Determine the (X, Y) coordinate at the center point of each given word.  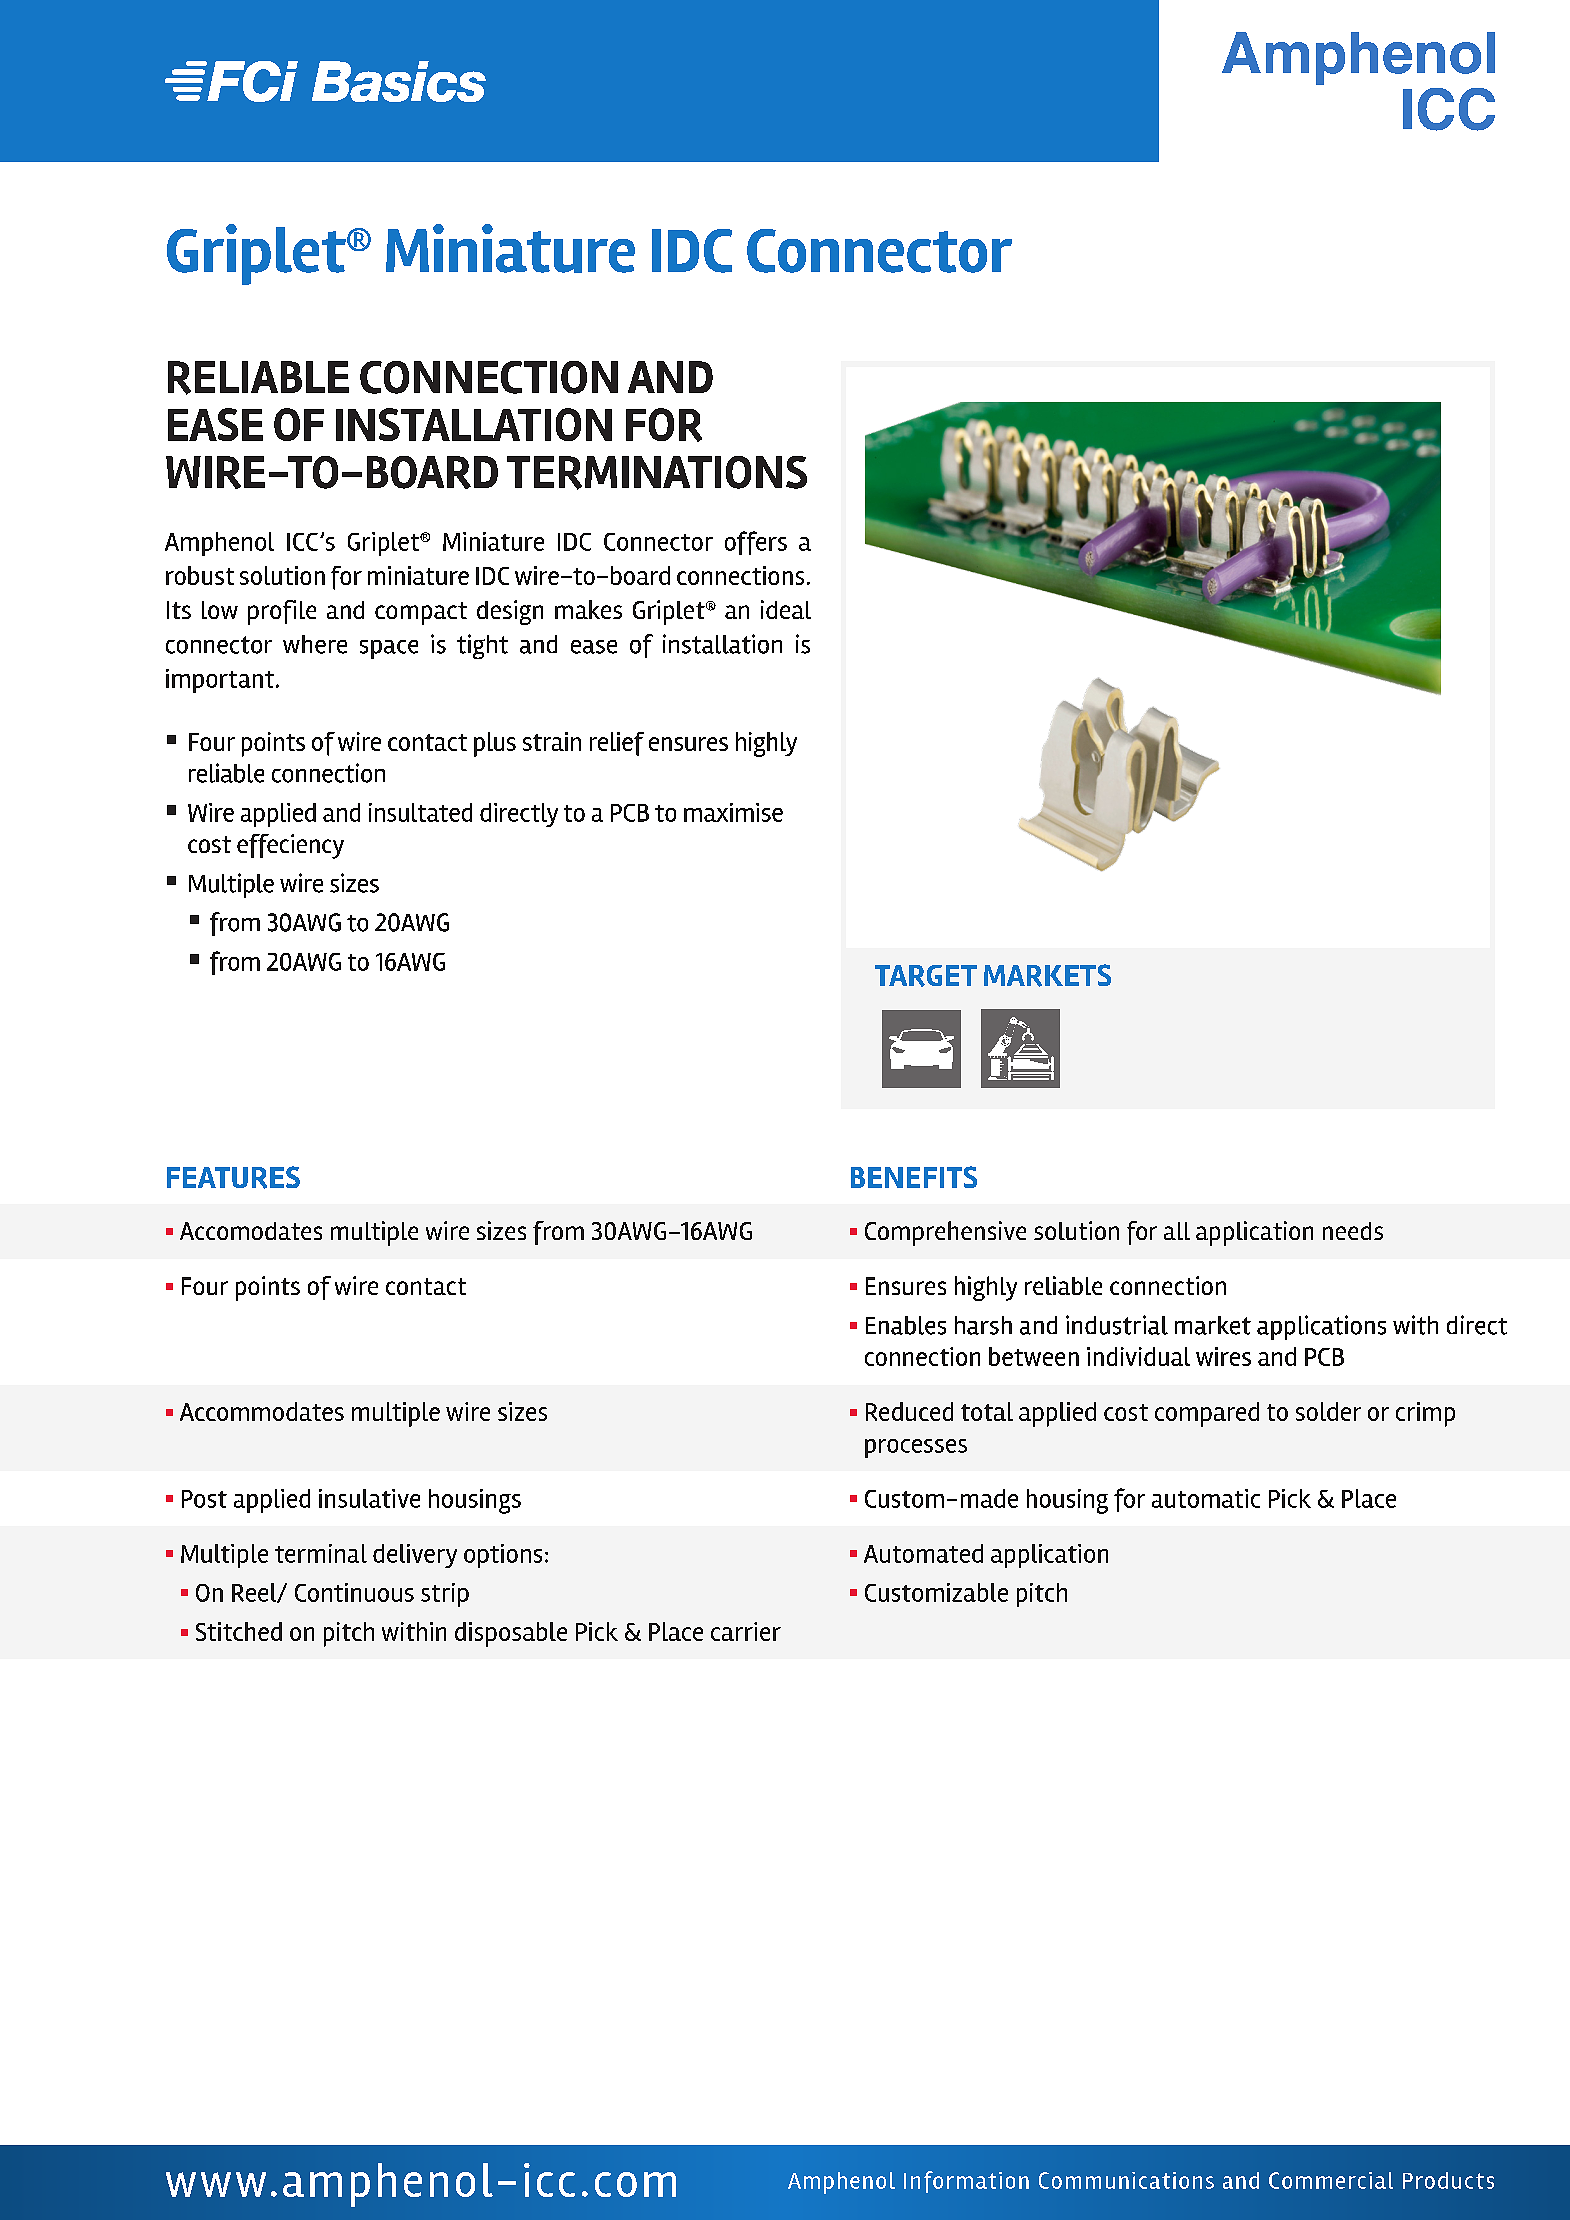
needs (1353, 1231)
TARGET (926, 976)
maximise (733, 812)
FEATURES (233, 1177)
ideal (786, 609)
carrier (746, 1631)
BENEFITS (914, 1177)
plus (495, 744)
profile (282, 612)
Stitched (239, 1631)
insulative (369, 1498)
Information (966, 2182)
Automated (923, 1553)
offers (756, 543)
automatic (1206, 1498)
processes (916, 1448)
